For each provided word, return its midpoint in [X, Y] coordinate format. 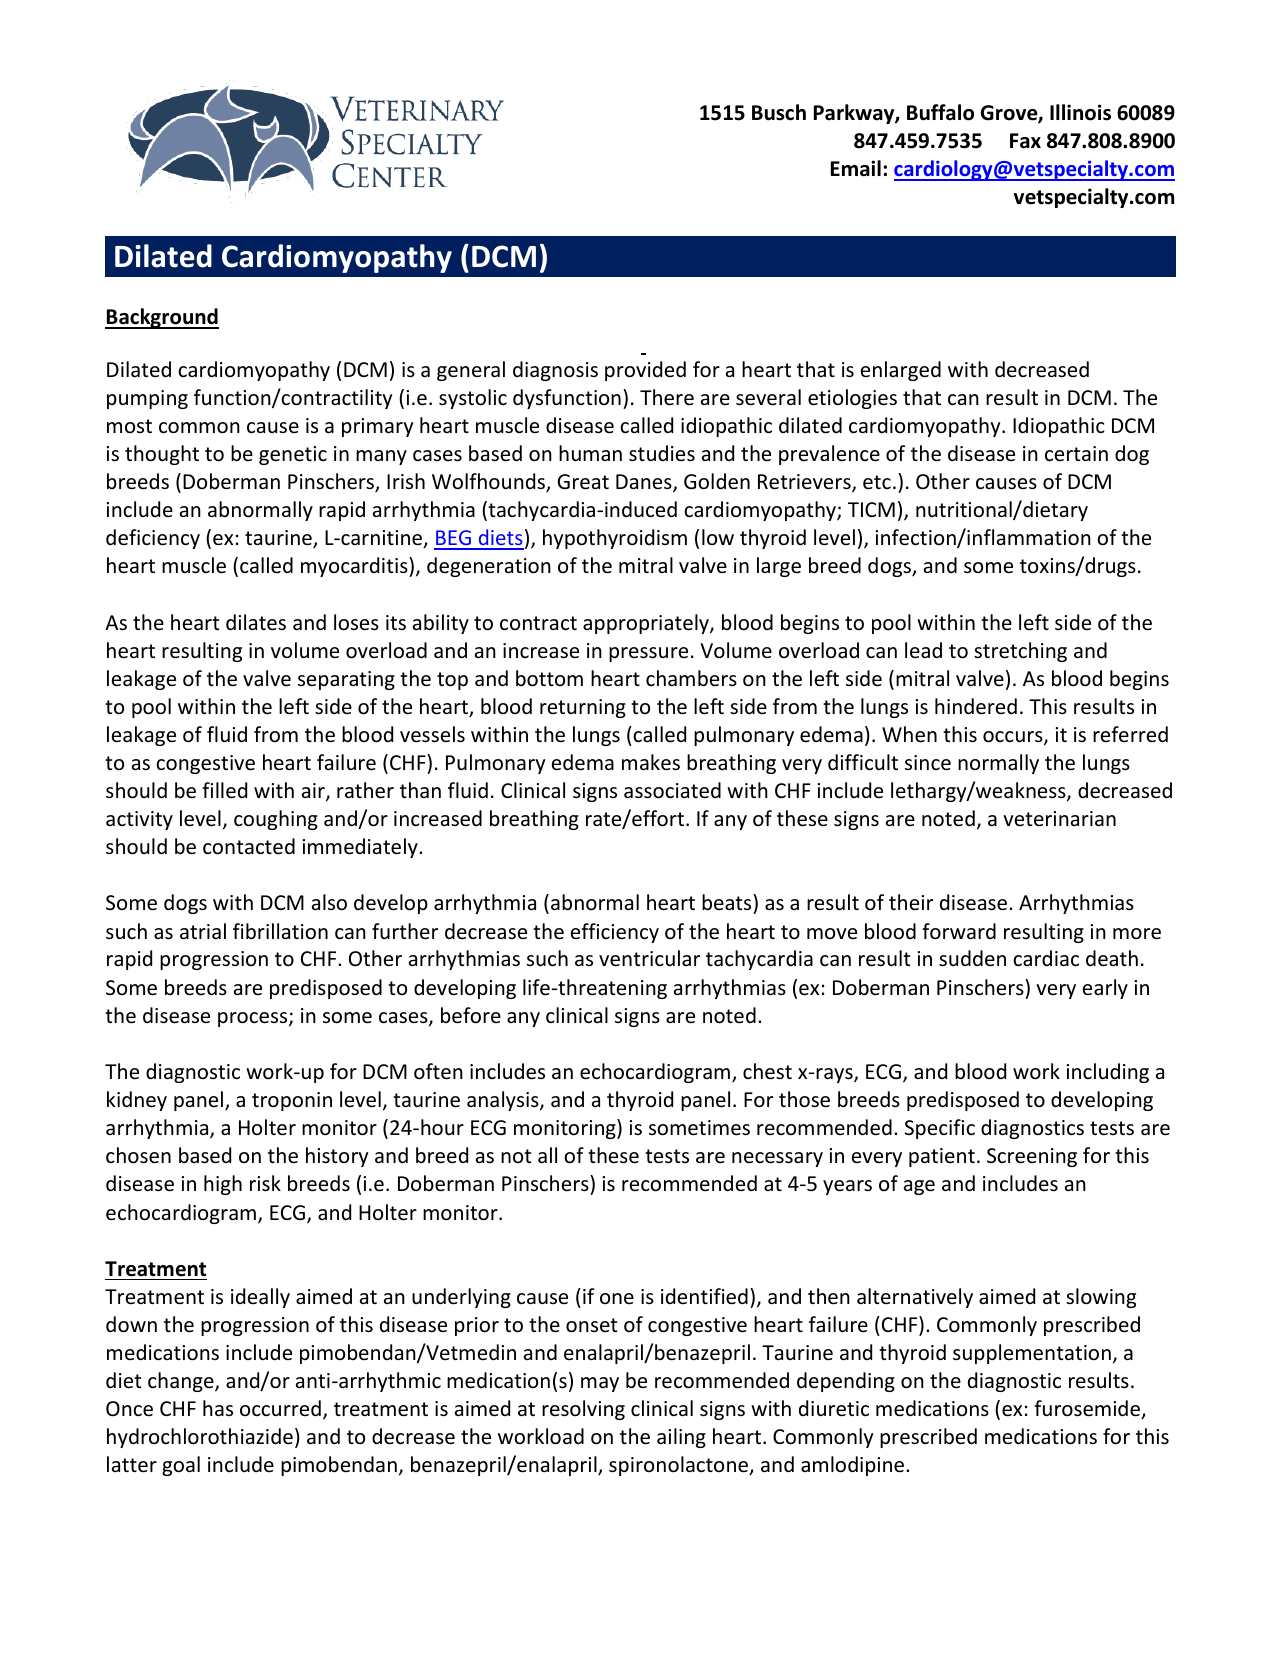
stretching [1020, 652]
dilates [256, 622]
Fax [1025, 141]
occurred [280, 1408]
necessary [777, 1159]
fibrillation [280, 931]
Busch [779, 112]
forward [959, 931]
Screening [1032, 1157]
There [667, 397]
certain [1076, 454]
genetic [293, 455]
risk [265, 1183]
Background [162, 318]
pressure [648, 654]
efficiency [615, 933]
